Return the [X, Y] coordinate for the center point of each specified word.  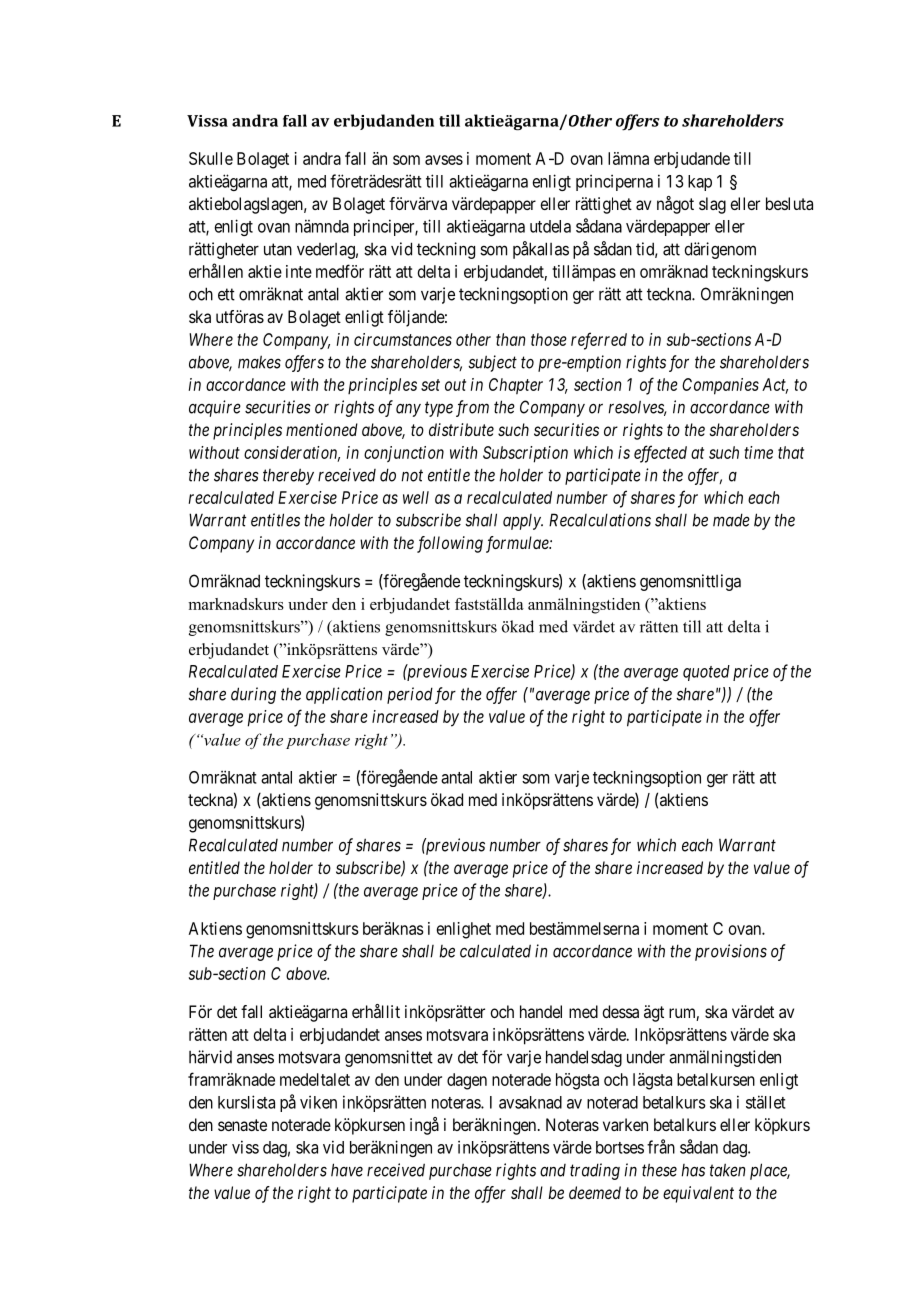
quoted [706, 673]
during [253, 695]
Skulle [211, 158]
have [347, 1170]
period [410, 695]
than [510, 339]
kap [700, 183]
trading [595, 1171]
